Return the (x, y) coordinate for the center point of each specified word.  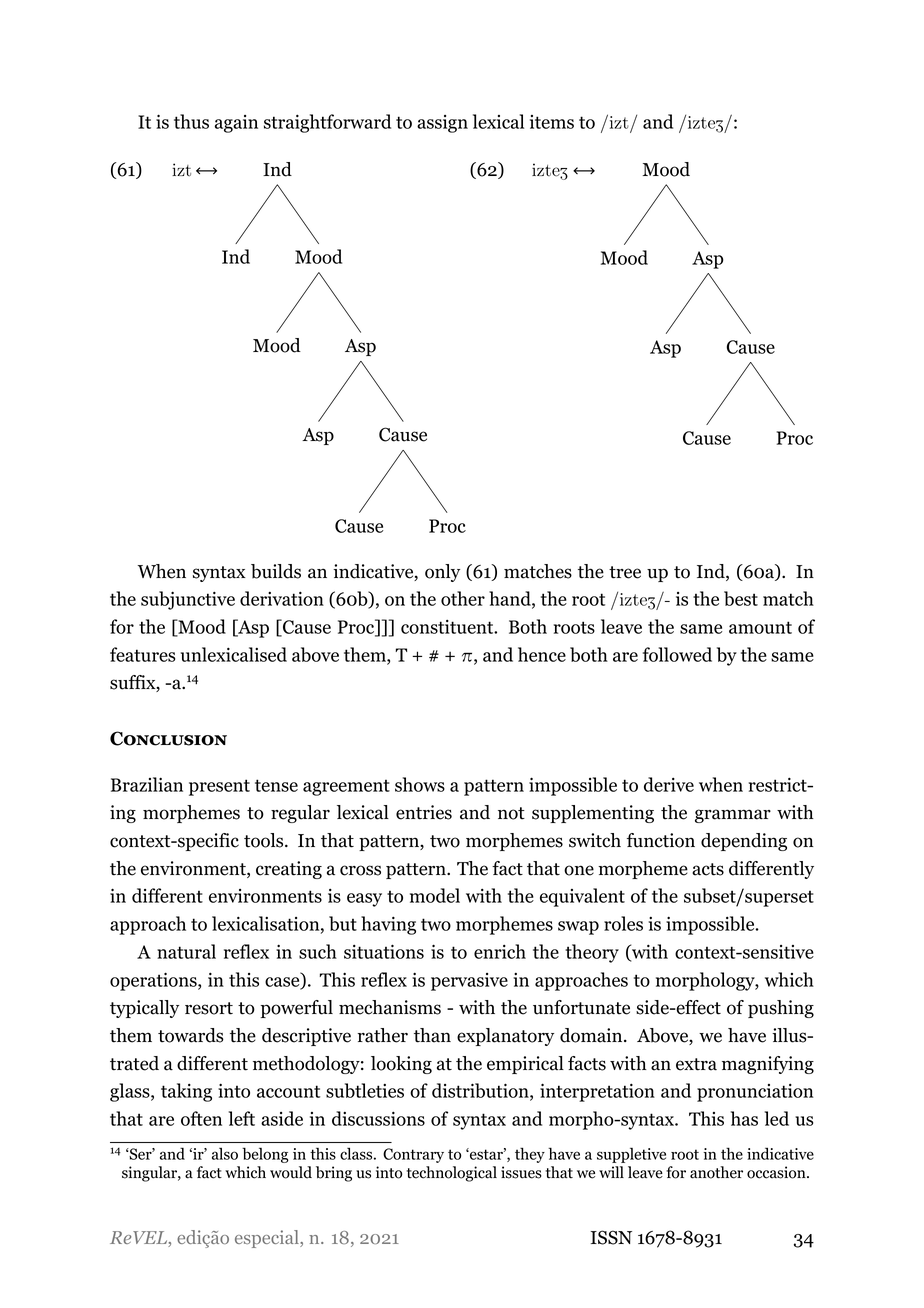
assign (442, 124)
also (225, 1154)
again (236, 124)
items (552, 122)
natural (186, 951)
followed (677, 654)
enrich (500, 951)
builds (276, 571)
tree (625, 572)
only (442, 573)
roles (623, 923)
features (142, 654)
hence (542, 654)
